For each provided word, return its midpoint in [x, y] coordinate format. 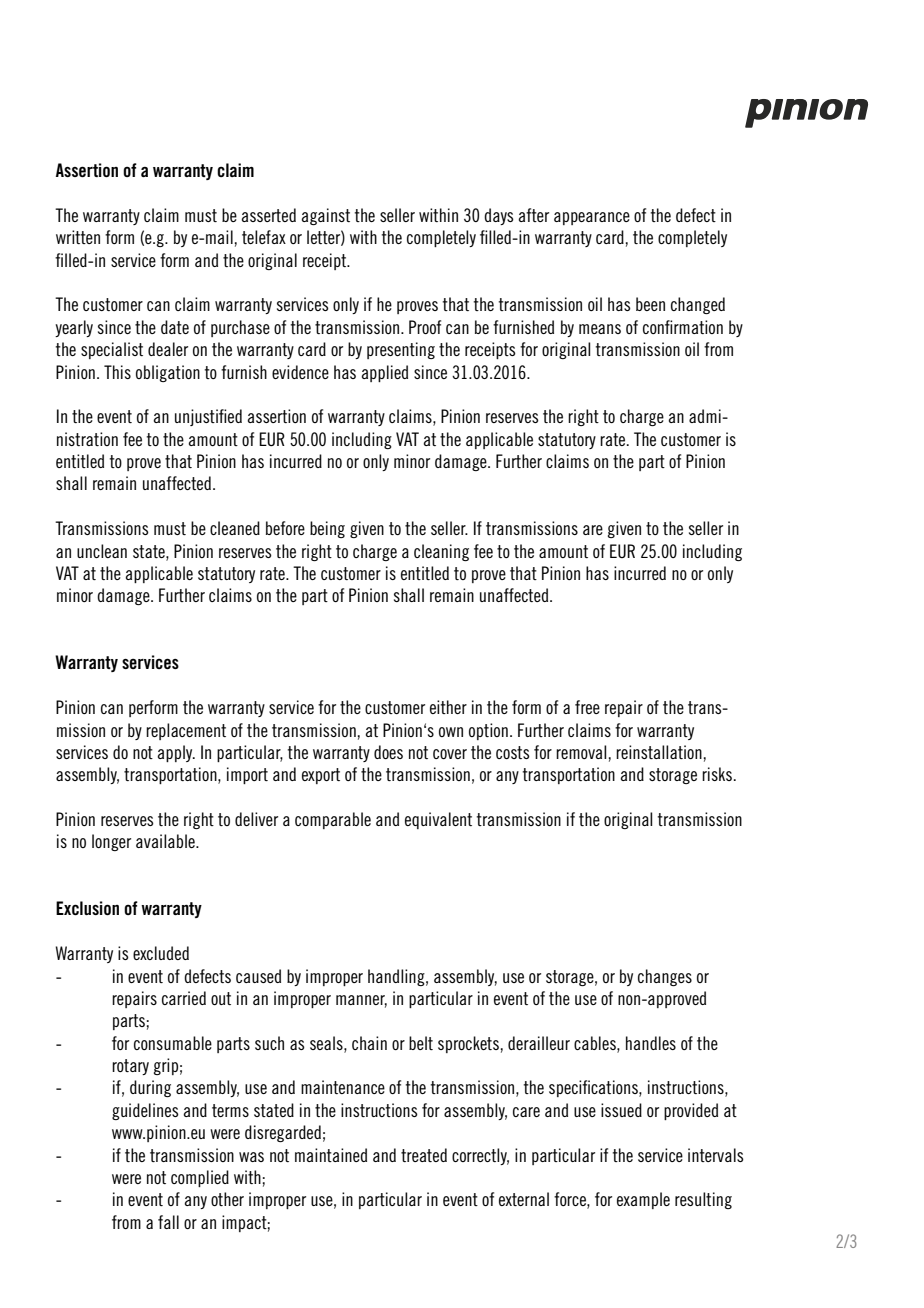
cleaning [441, 552]
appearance [592, 218]
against [325, 216]
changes [665, 977]
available [166, 841]
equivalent [438, 820]
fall [168, 1222]
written [78, 237]
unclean [102, 551]
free [587, 707]
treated [424, 1155]
